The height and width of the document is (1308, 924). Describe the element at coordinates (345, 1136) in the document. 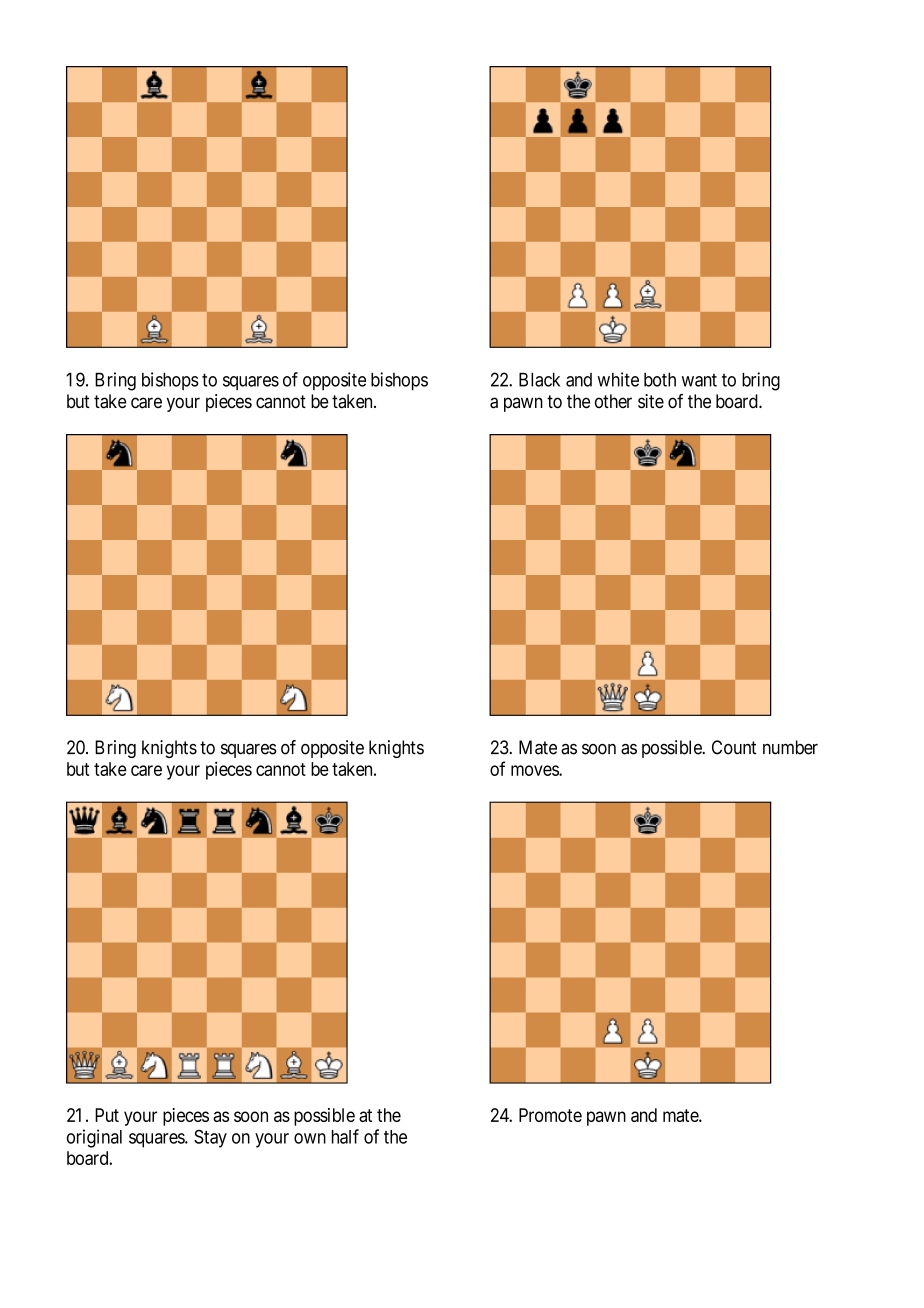

I see `half` at that location.
